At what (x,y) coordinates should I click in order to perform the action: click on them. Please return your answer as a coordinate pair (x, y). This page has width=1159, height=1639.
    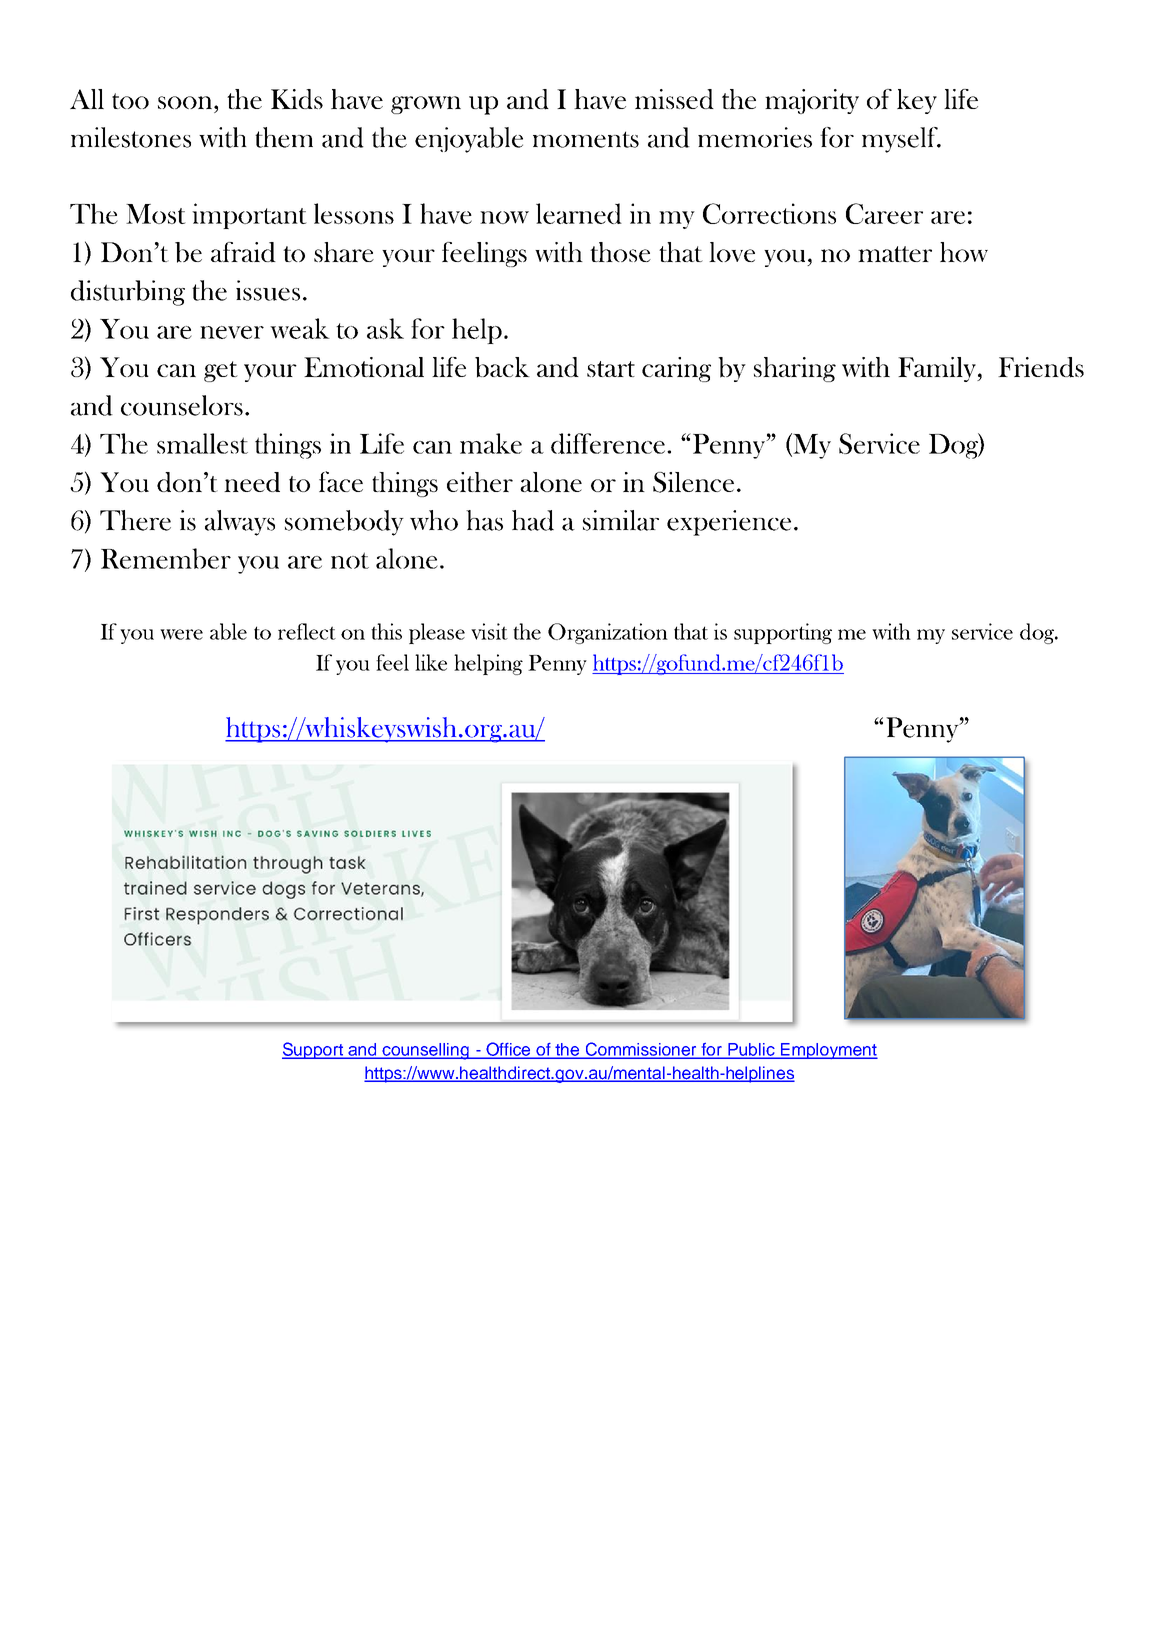
    Looking at the image, I should click on (284, 137).
